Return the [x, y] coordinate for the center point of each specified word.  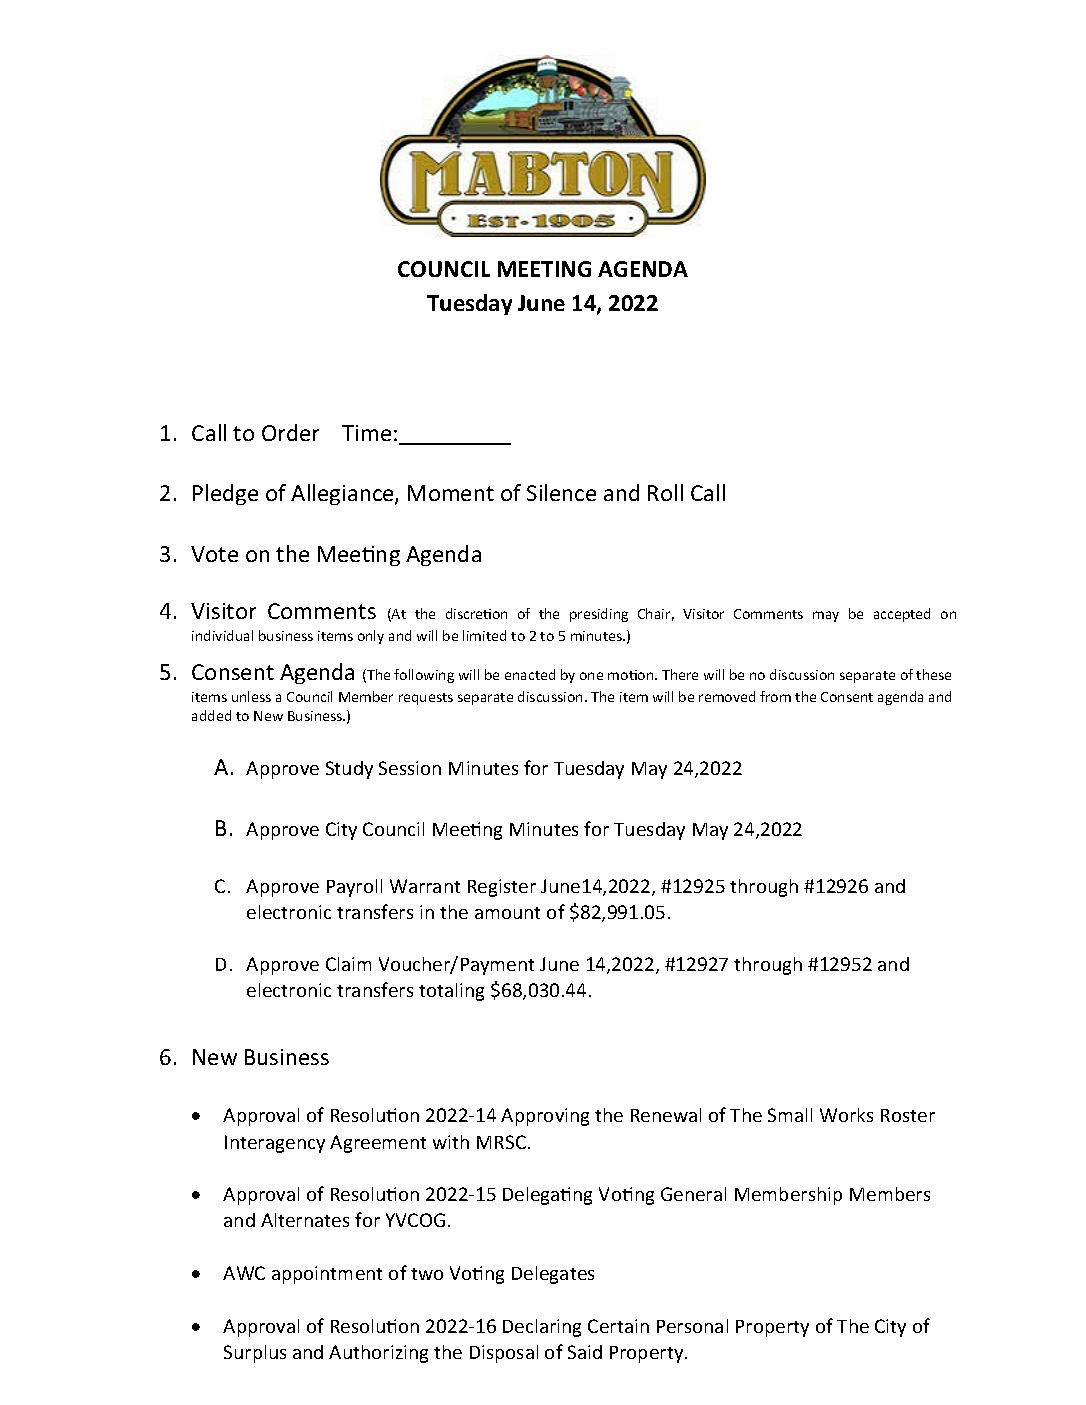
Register [502, 888]
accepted [902, 615]
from [775, 696]
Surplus [255, 1354]
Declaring [542, 1328]
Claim [348, 964]
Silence [561, 492]
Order [290, 432]
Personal [692, 1326]
